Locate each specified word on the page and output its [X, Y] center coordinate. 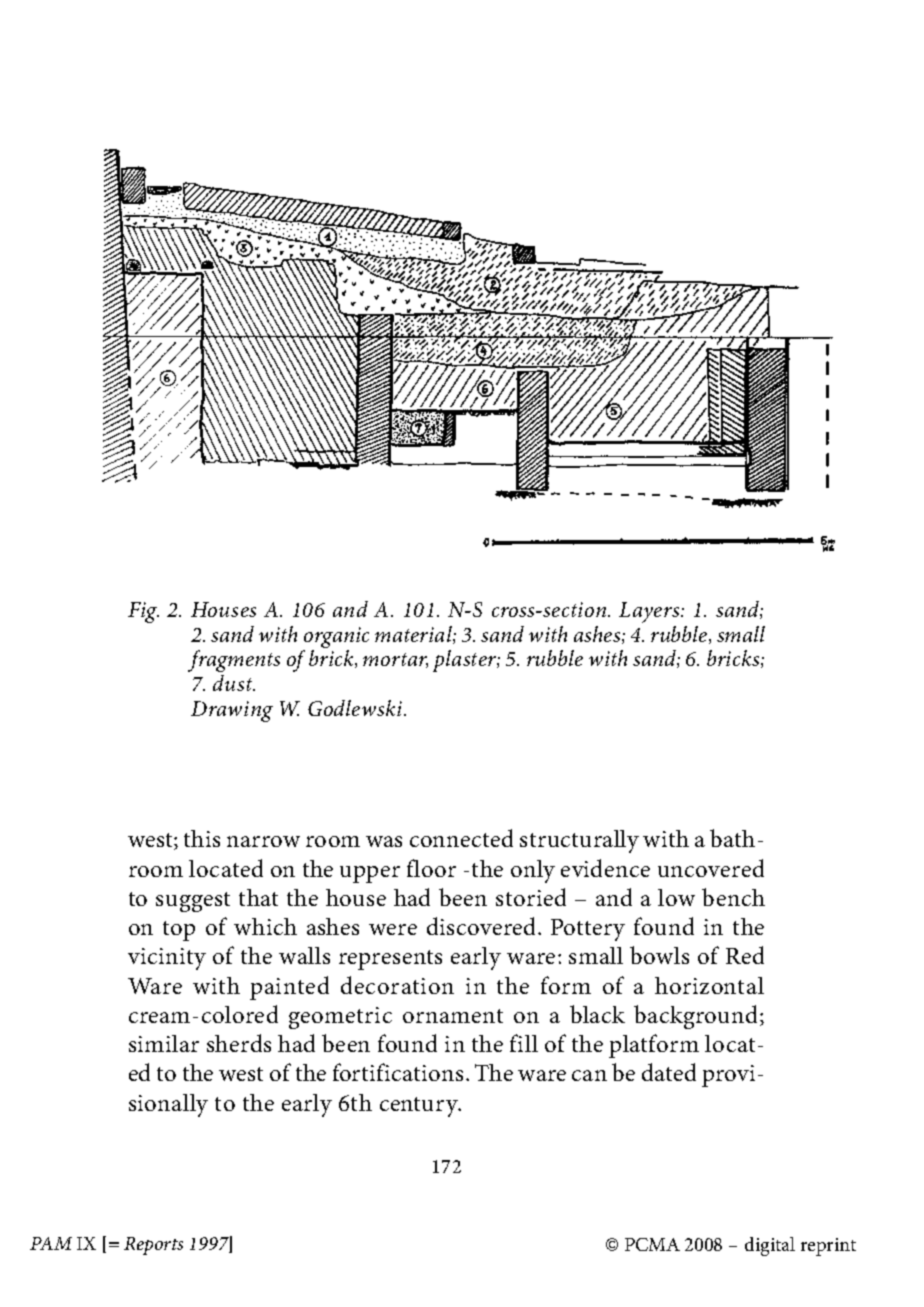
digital [770, 1246]
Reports [153, 1246]
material [414, 635]
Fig [143, 612]
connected [461, 838]
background [697, 1017]
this [202, 838]
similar [164, 1043]
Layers [650, 612]
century [420, 1107]
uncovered [711, 868]
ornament [453, 1016]
